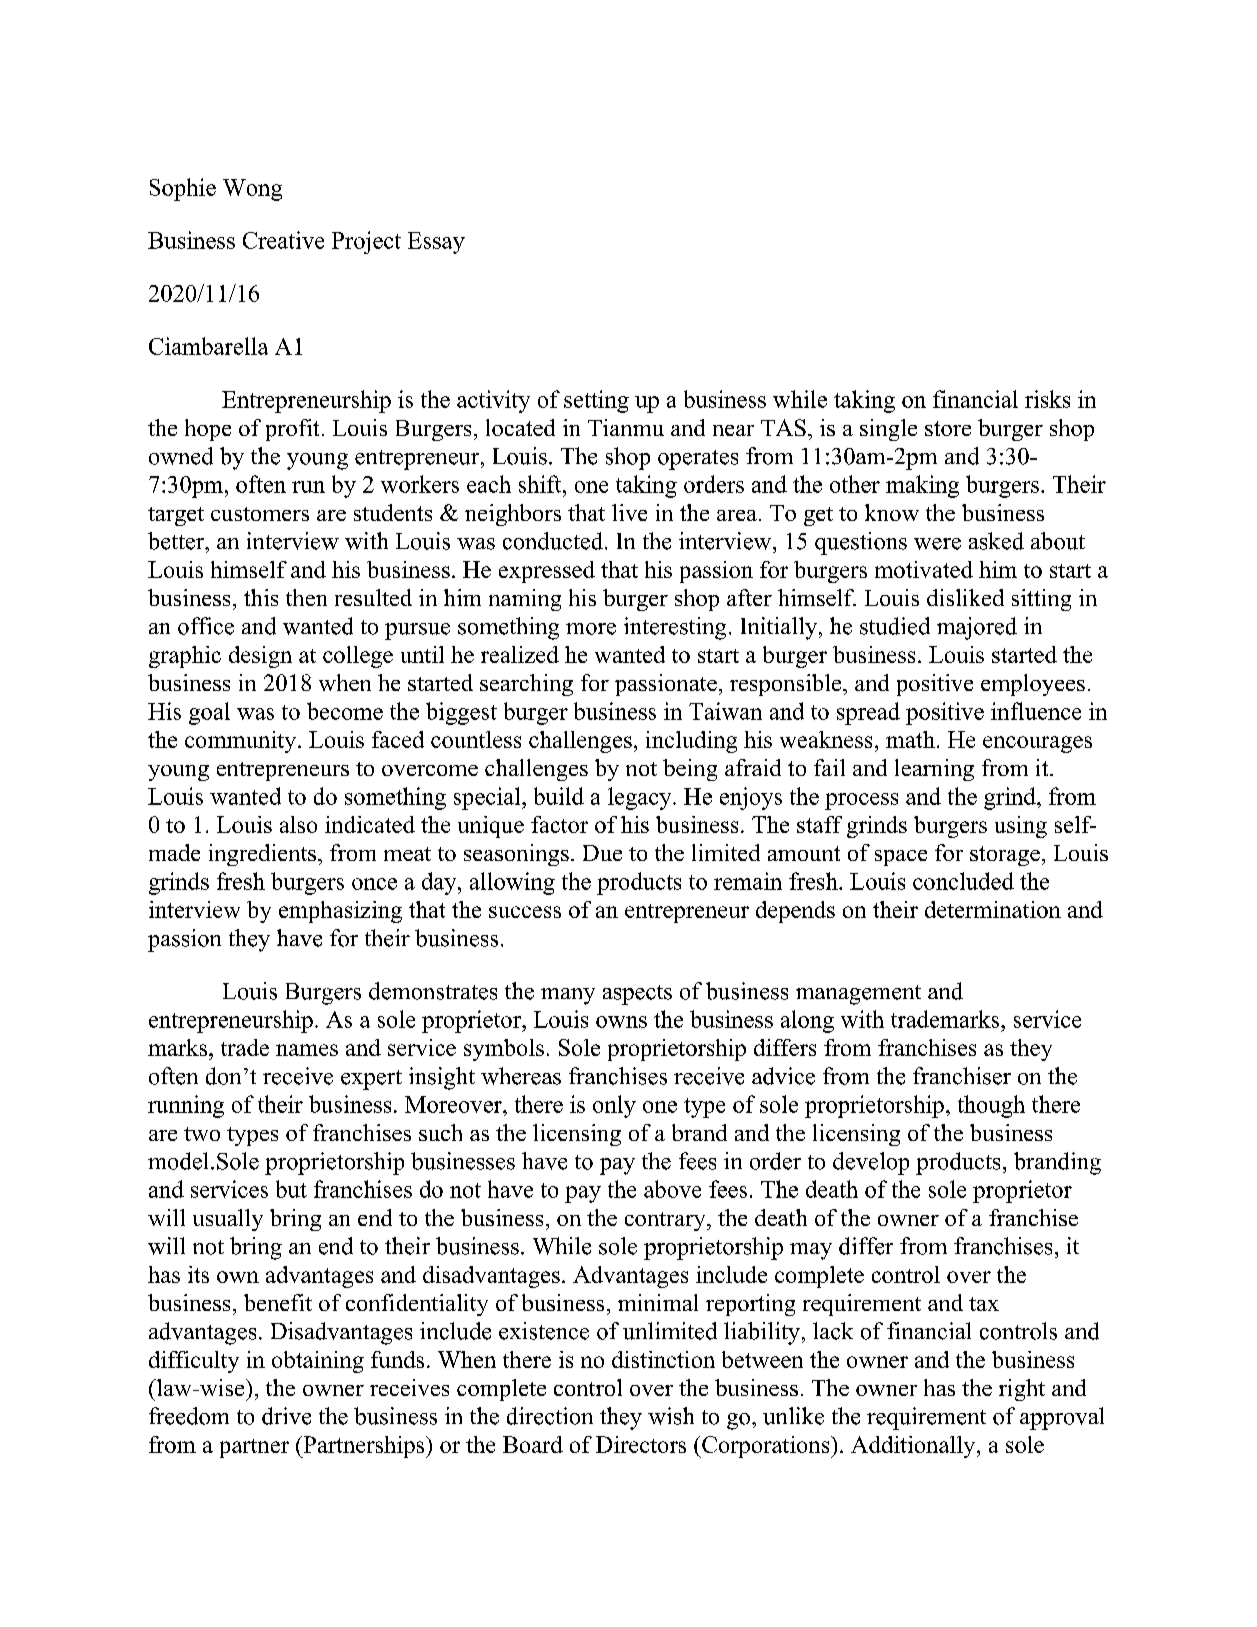  I want to click on majored, so click(977, 628).
